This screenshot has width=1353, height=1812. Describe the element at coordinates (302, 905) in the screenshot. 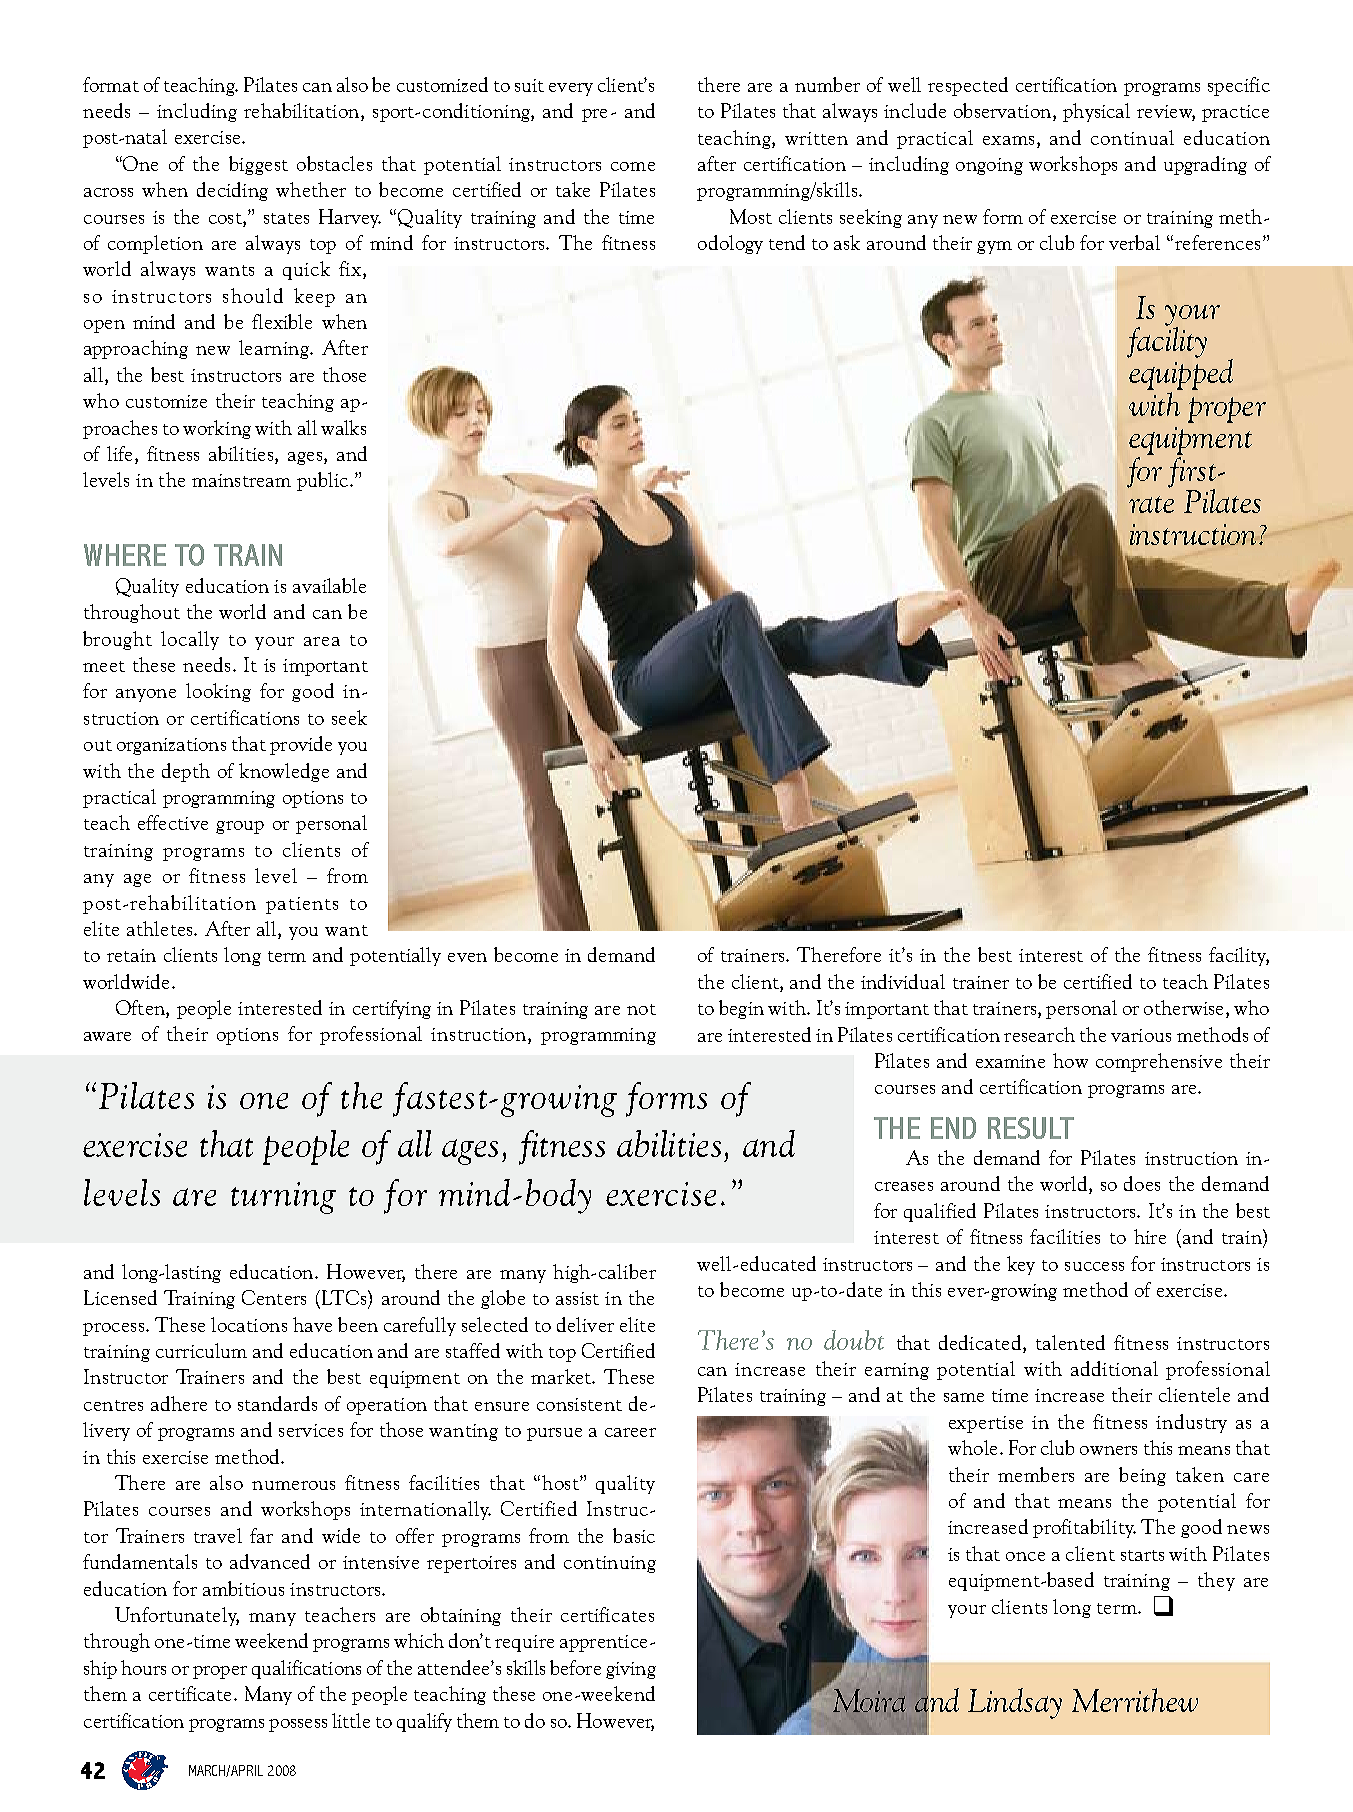

I see `patients` at that location.
